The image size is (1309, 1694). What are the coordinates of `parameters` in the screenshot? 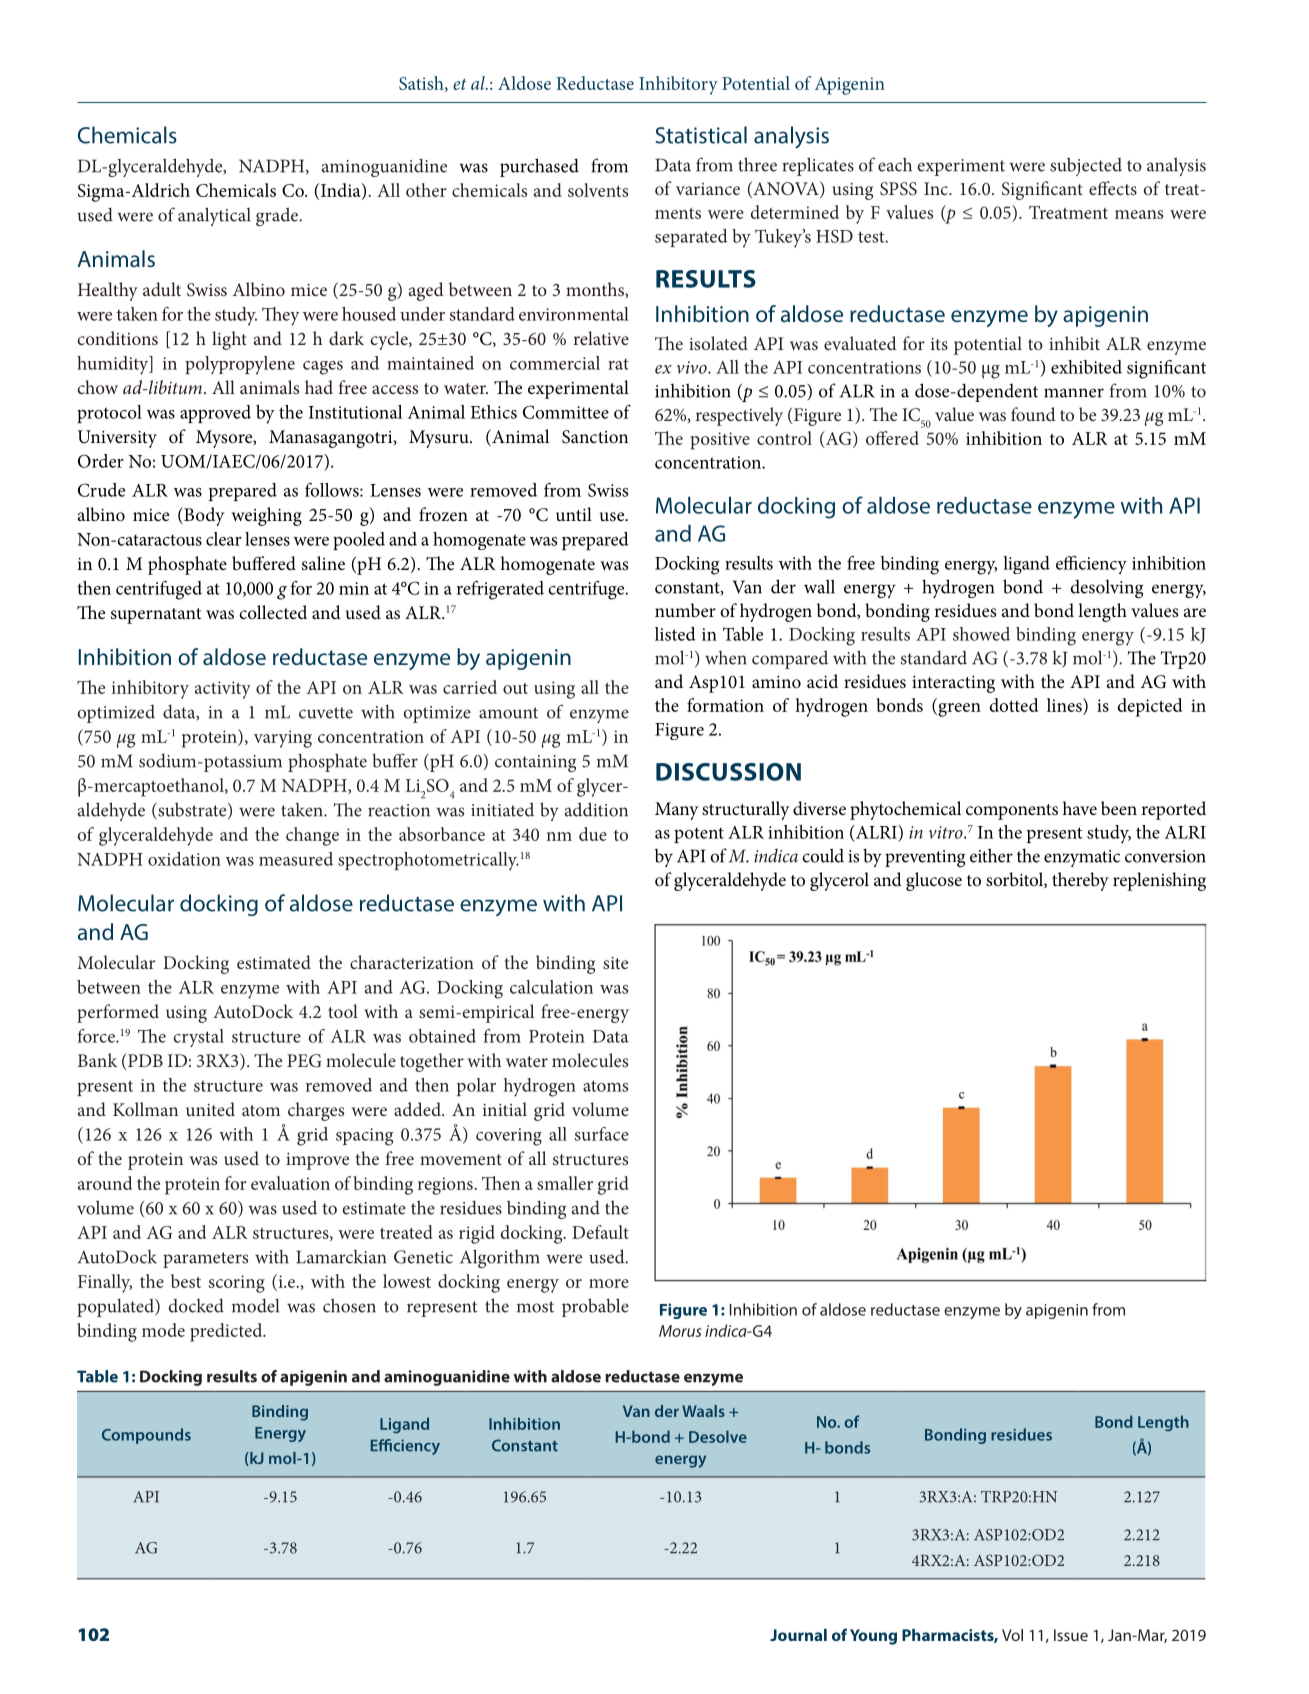 It's located at (205, 1260).
